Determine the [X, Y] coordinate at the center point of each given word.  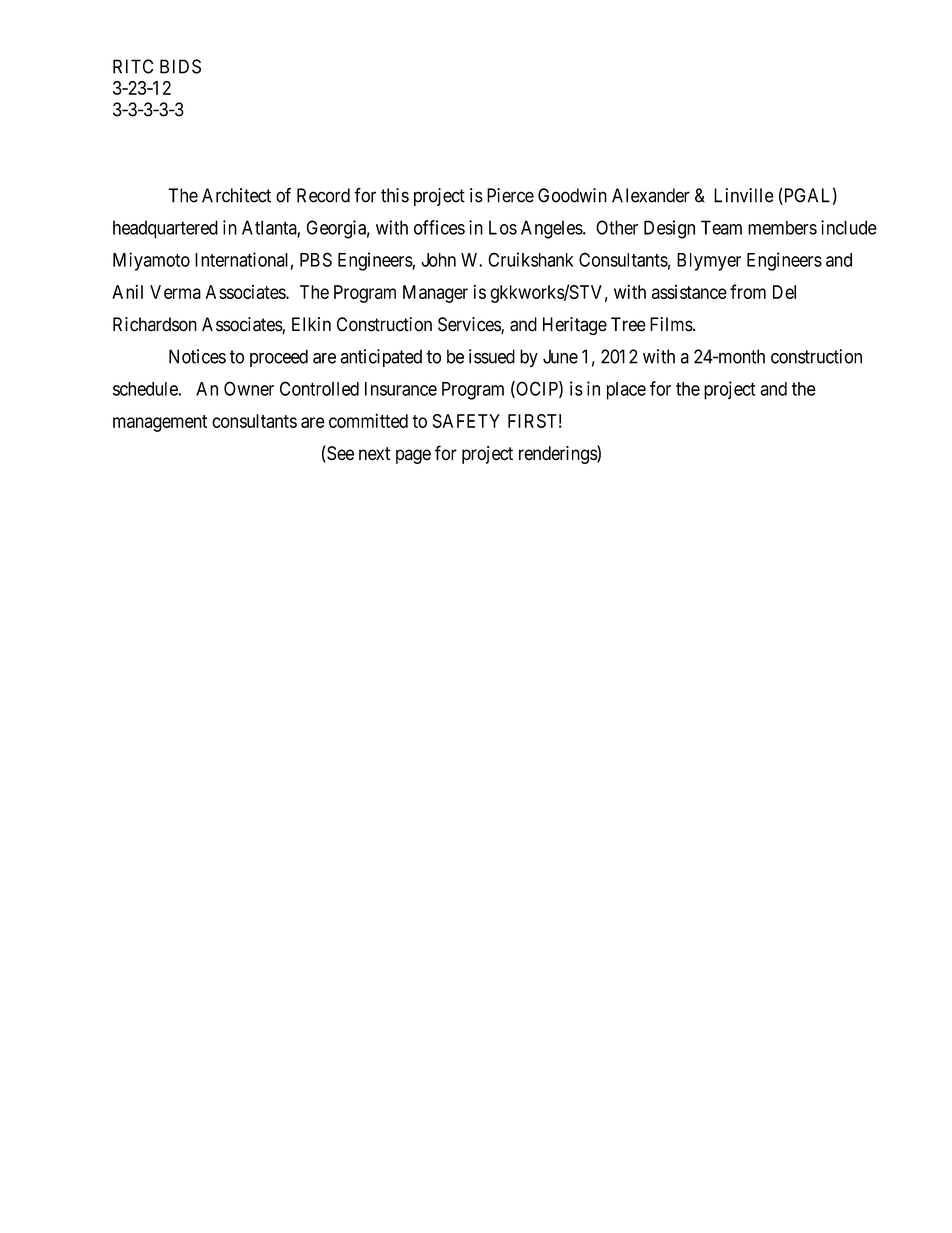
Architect [236, 195]
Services [470, 325]
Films [671, 324]
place [626, 391]
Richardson [155, 324]
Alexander [651, 195]
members [782, 227]
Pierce [510, 195]
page [413, 456]
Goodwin [572, 195]
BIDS [180, 66]
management [160, 423]
